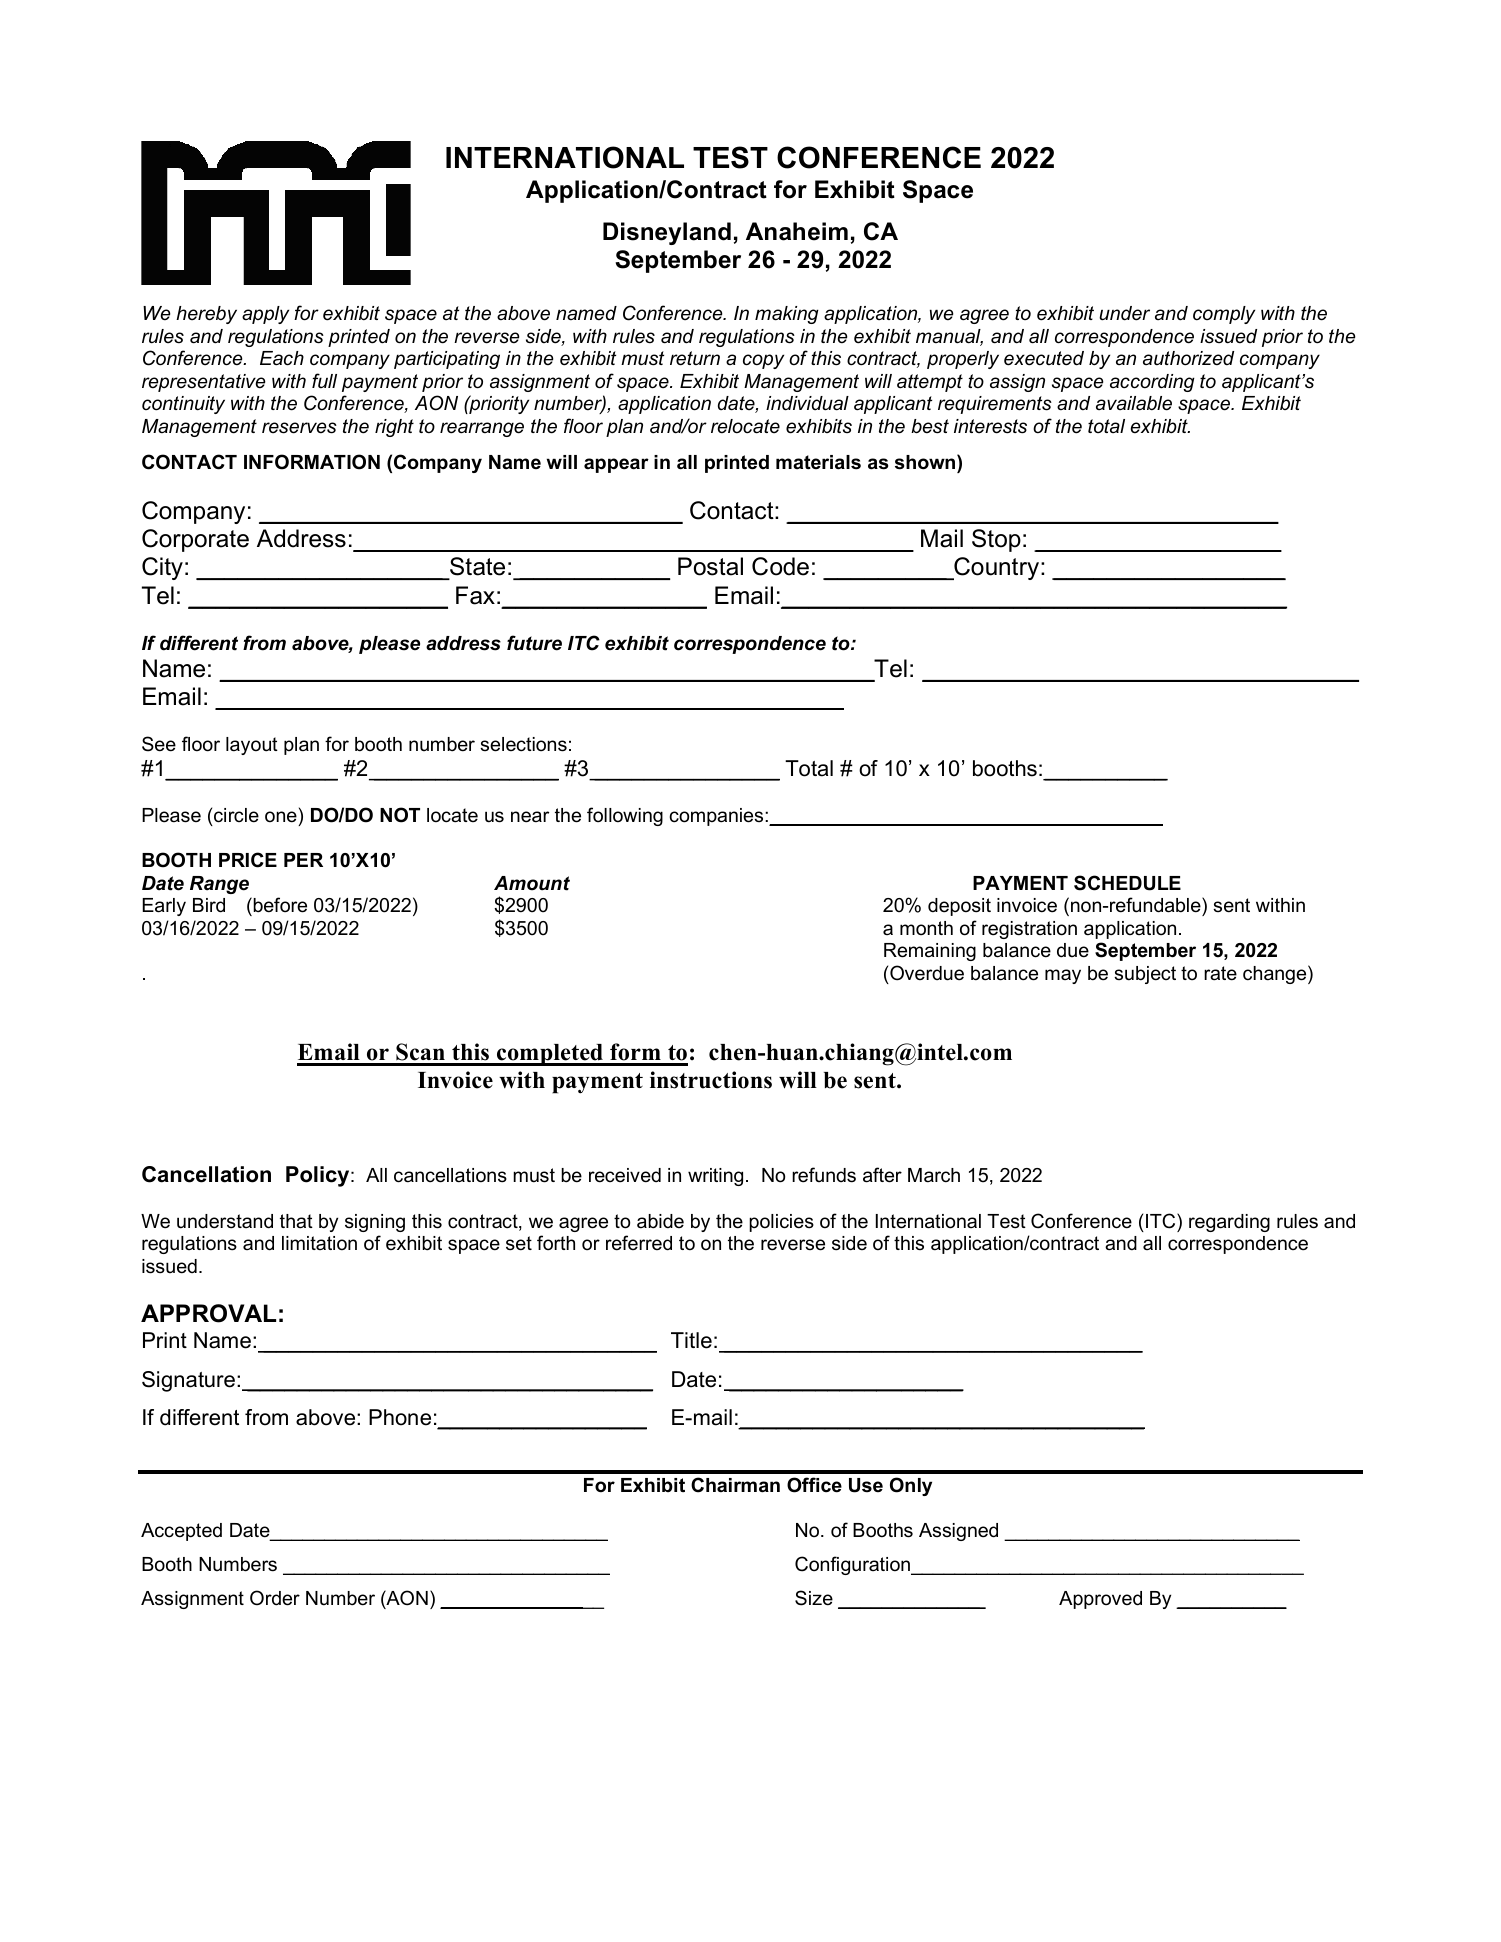 The image size is (1501, 1942). Describe the element at coordinates (814, 1598) in the document. I see `Size` at that location.
